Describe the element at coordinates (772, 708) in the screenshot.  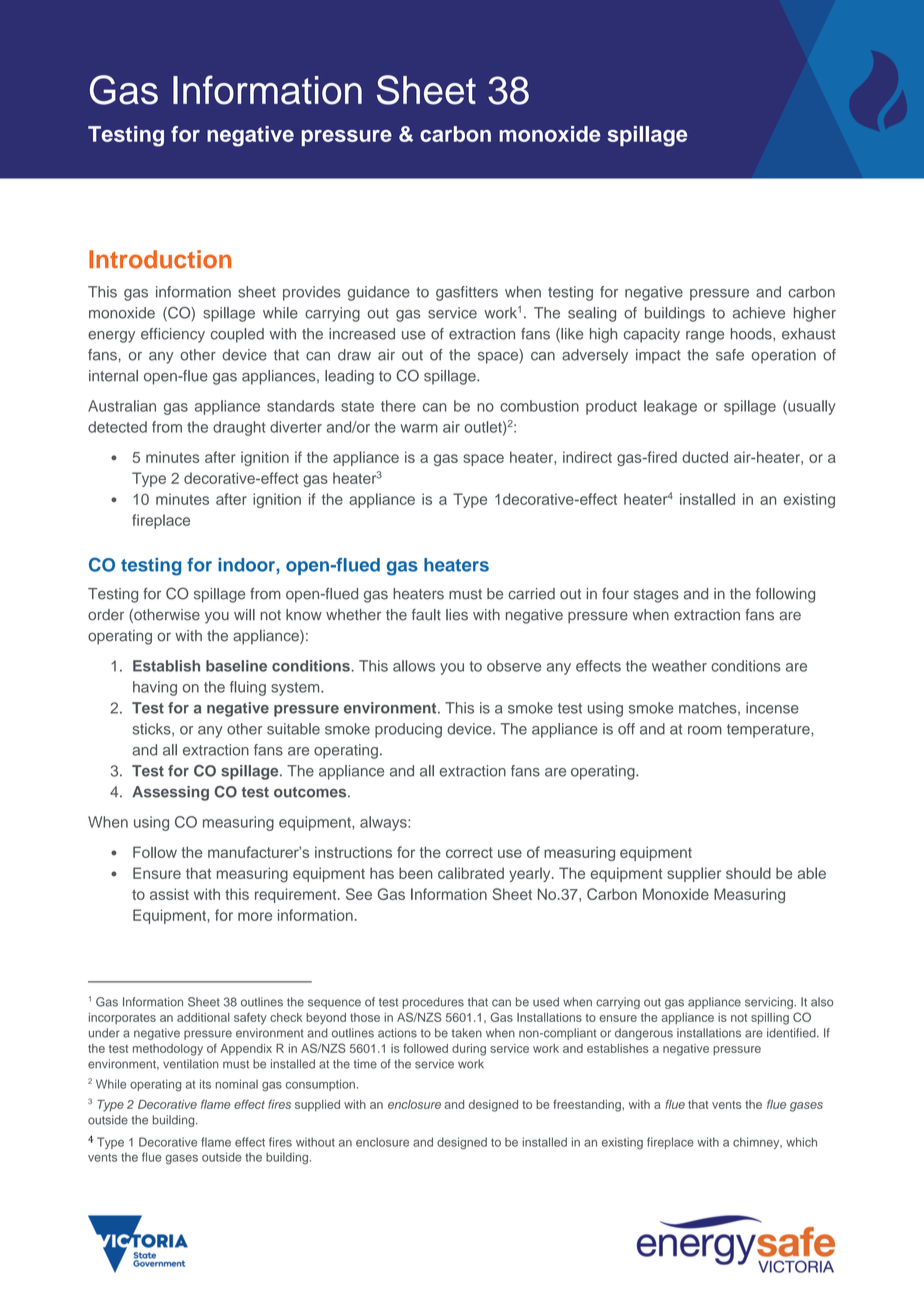
I see `incense` at that location.
